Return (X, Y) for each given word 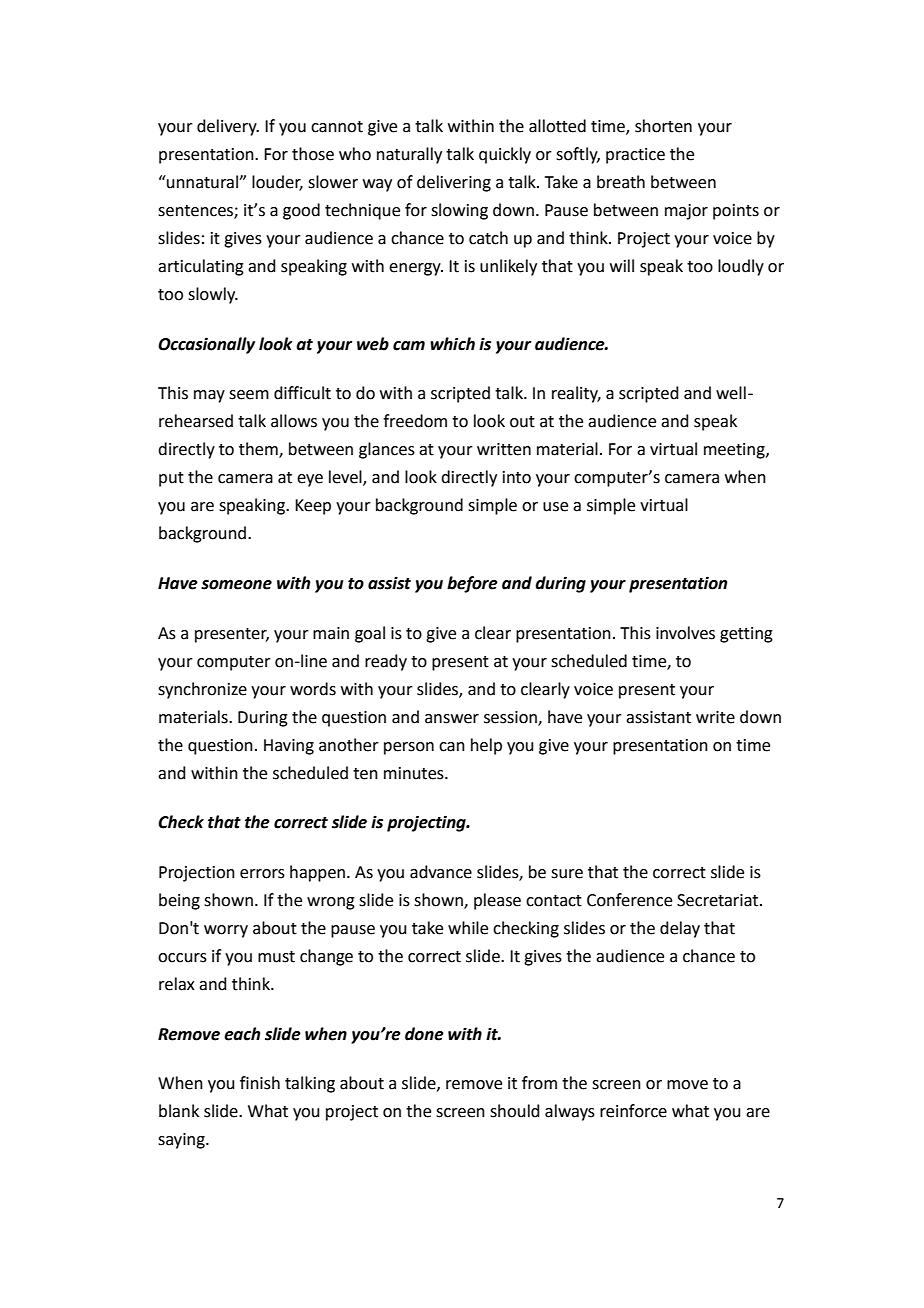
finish (260, 1083)
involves (685, 633)
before (472, 584)
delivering (454, 183)
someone (236, 585)
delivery (228, 127)
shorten (663, 126)
